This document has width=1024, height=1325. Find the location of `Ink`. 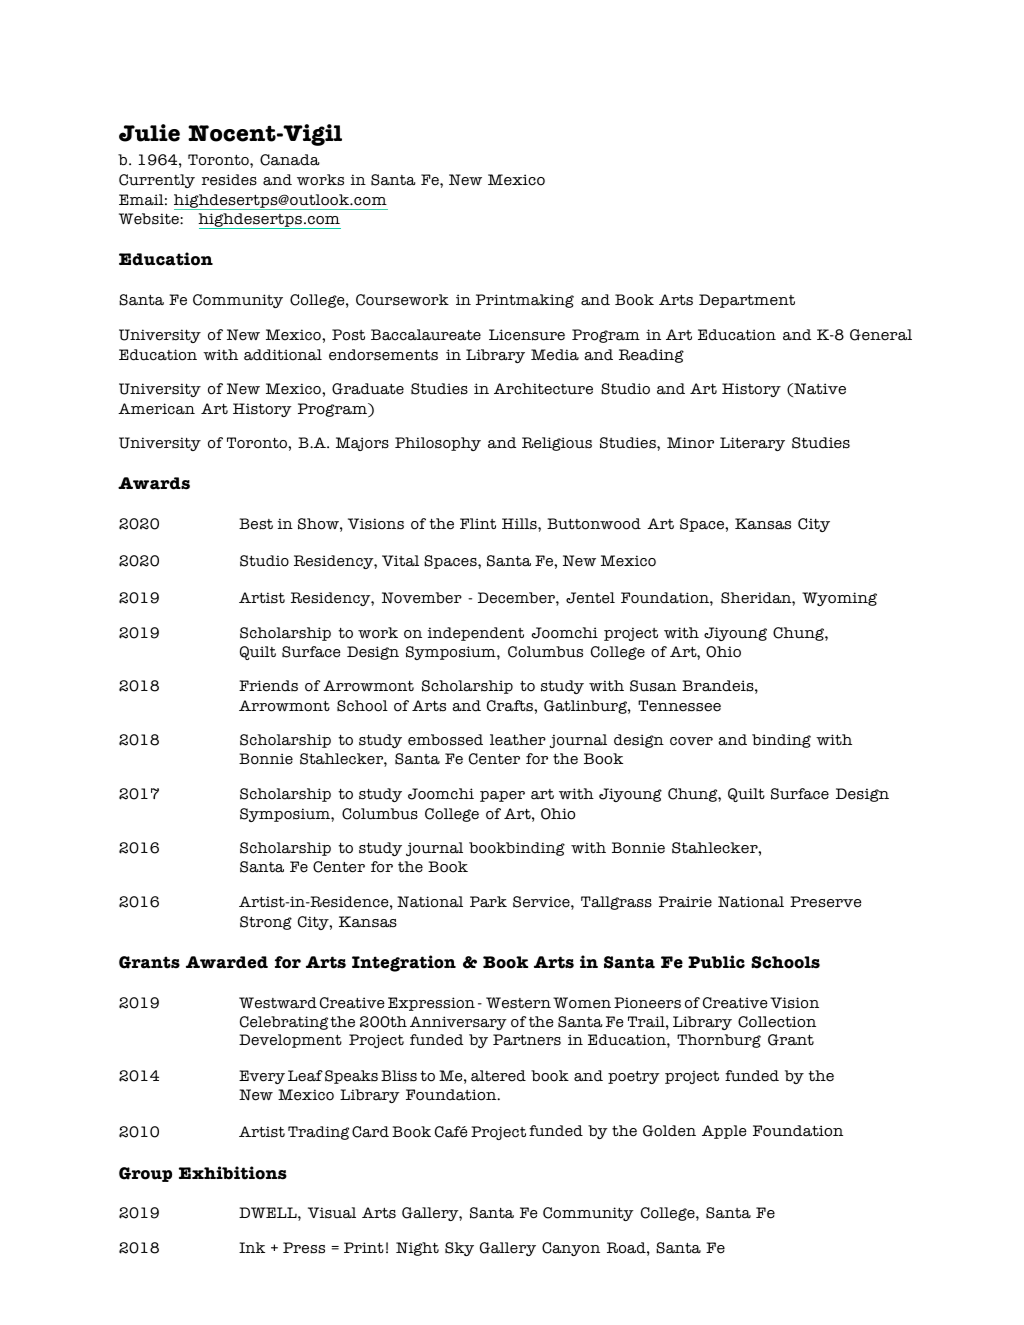

Ink is located at coordinates (252, 1247).
